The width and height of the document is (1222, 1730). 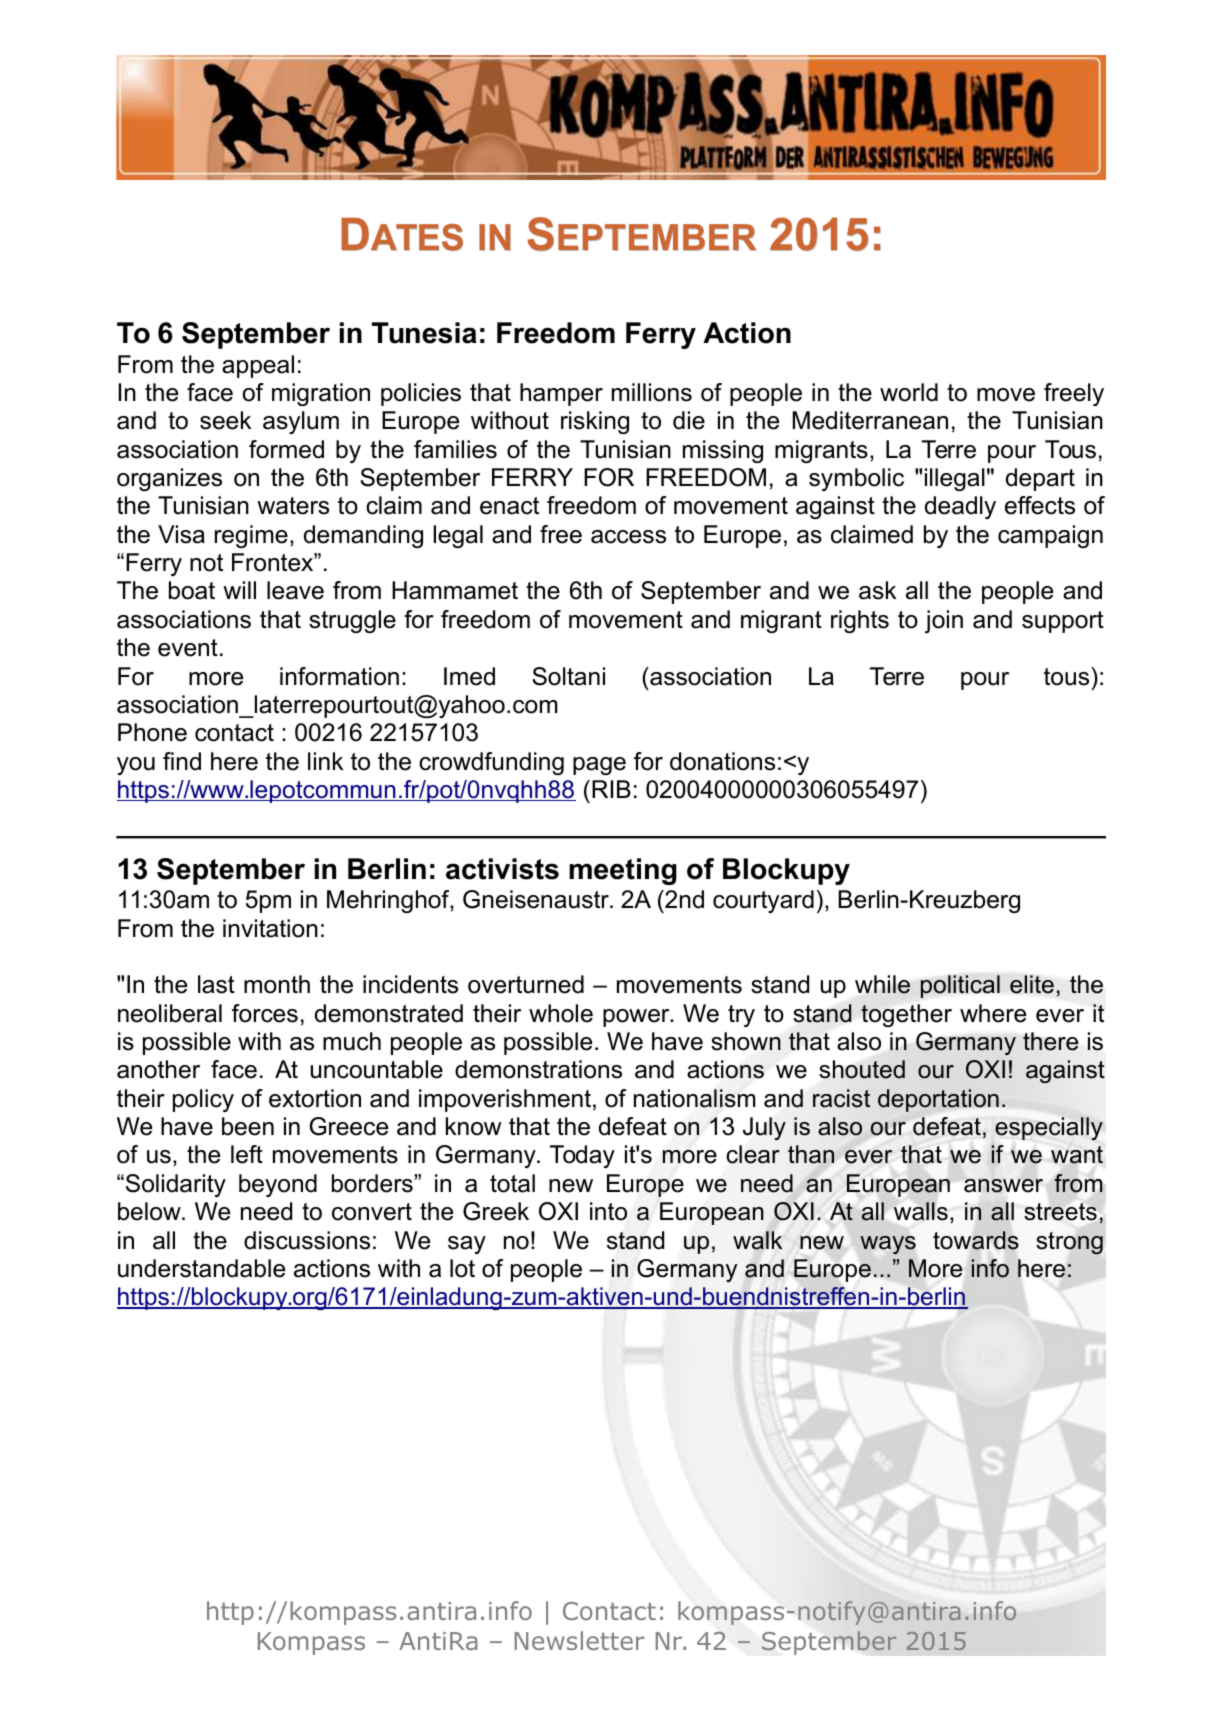 What do you see at coordinates (579, 1640) in the document?
I see `Newsletter` at bounding box center [579, 1640].
